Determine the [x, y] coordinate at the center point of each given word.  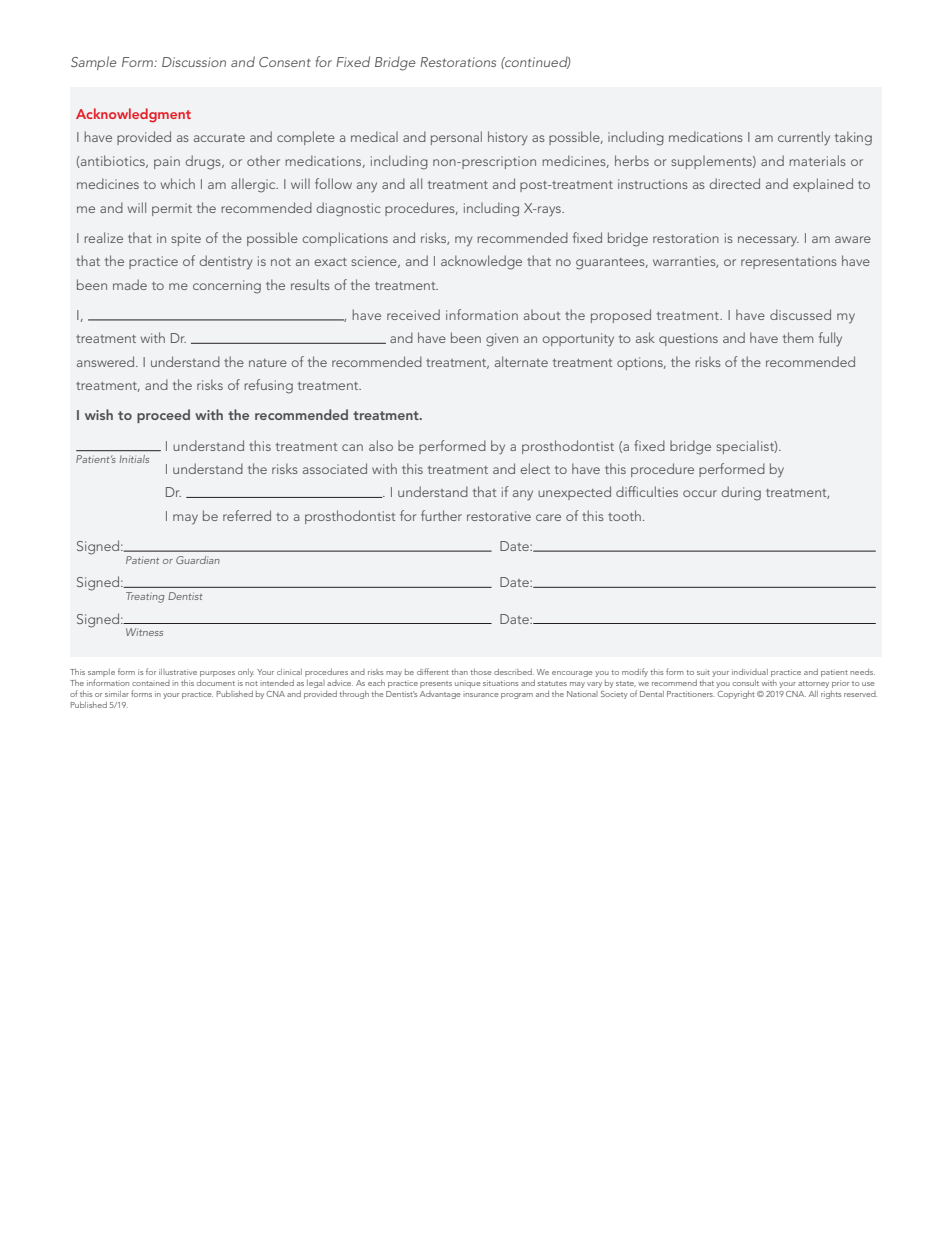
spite [186, 239]
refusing [268, 386]
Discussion [194, 62]
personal [456, 138]
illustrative [178, 672]
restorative [499, 516]
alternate [521, 361]
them [798, 337]
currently [804, 138]
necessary [768, 241]
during [741, 493]
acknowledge [481, 262]
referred [247, 515]
